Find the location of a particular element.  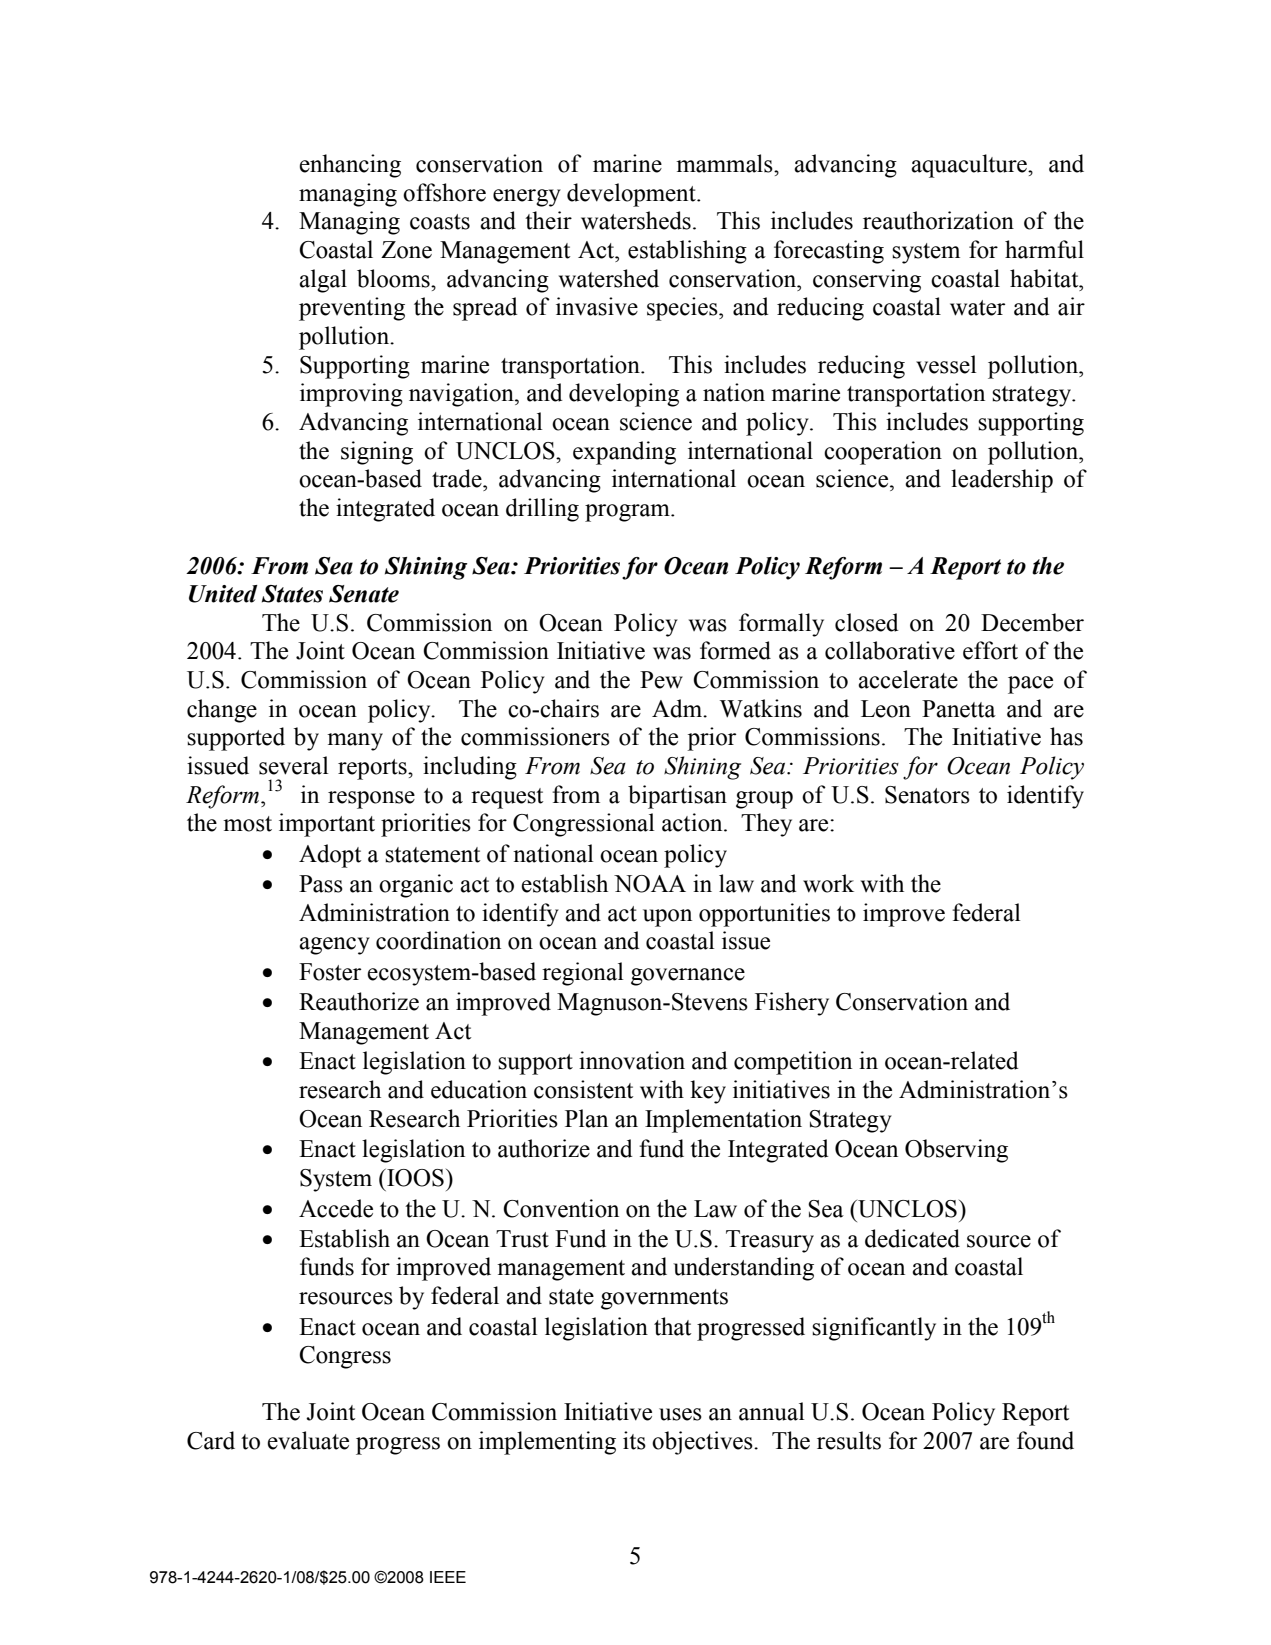

aquaculture is located at coordinates (970, 166).
